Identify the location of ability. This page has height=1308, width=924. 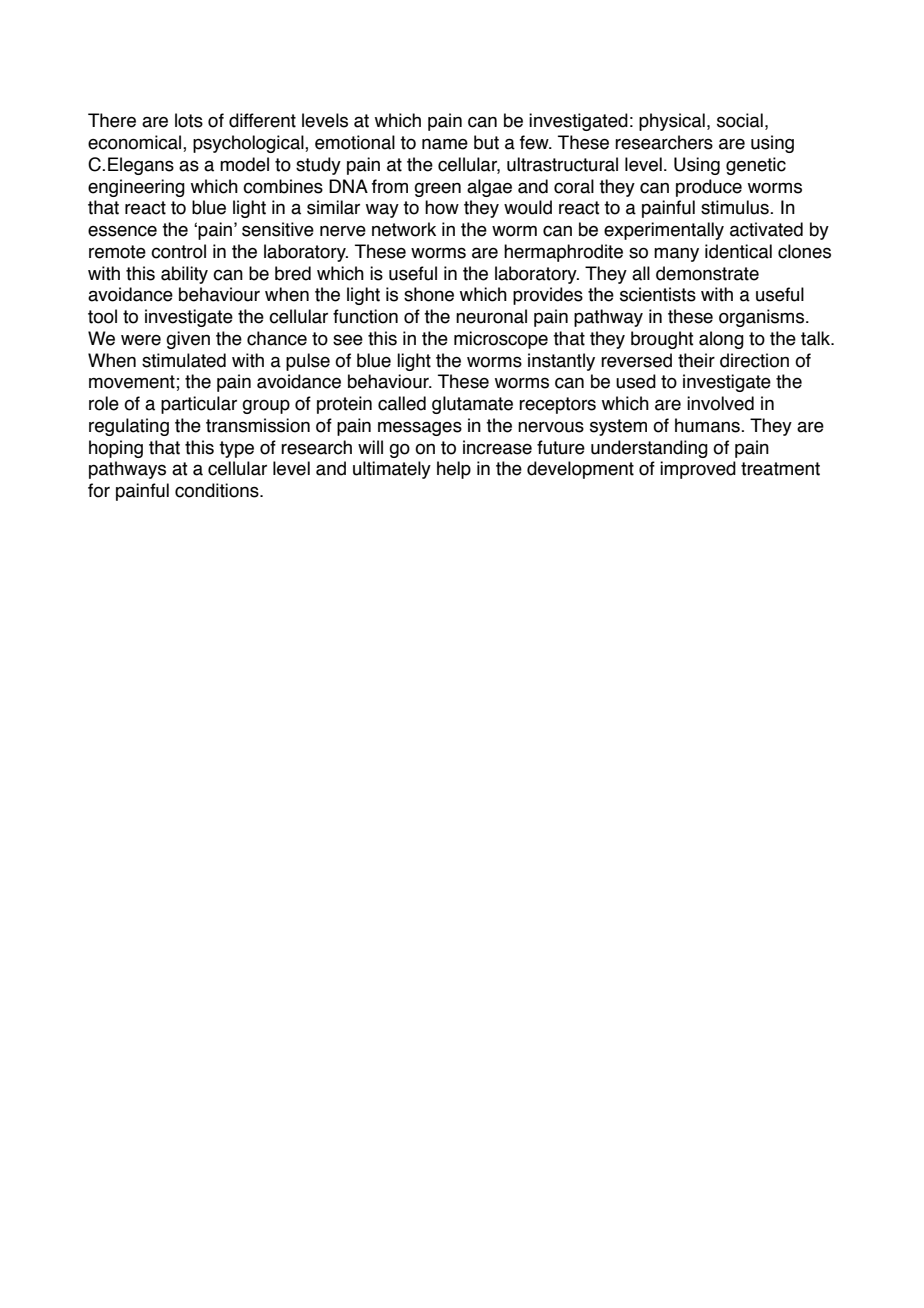
(184, 275).
